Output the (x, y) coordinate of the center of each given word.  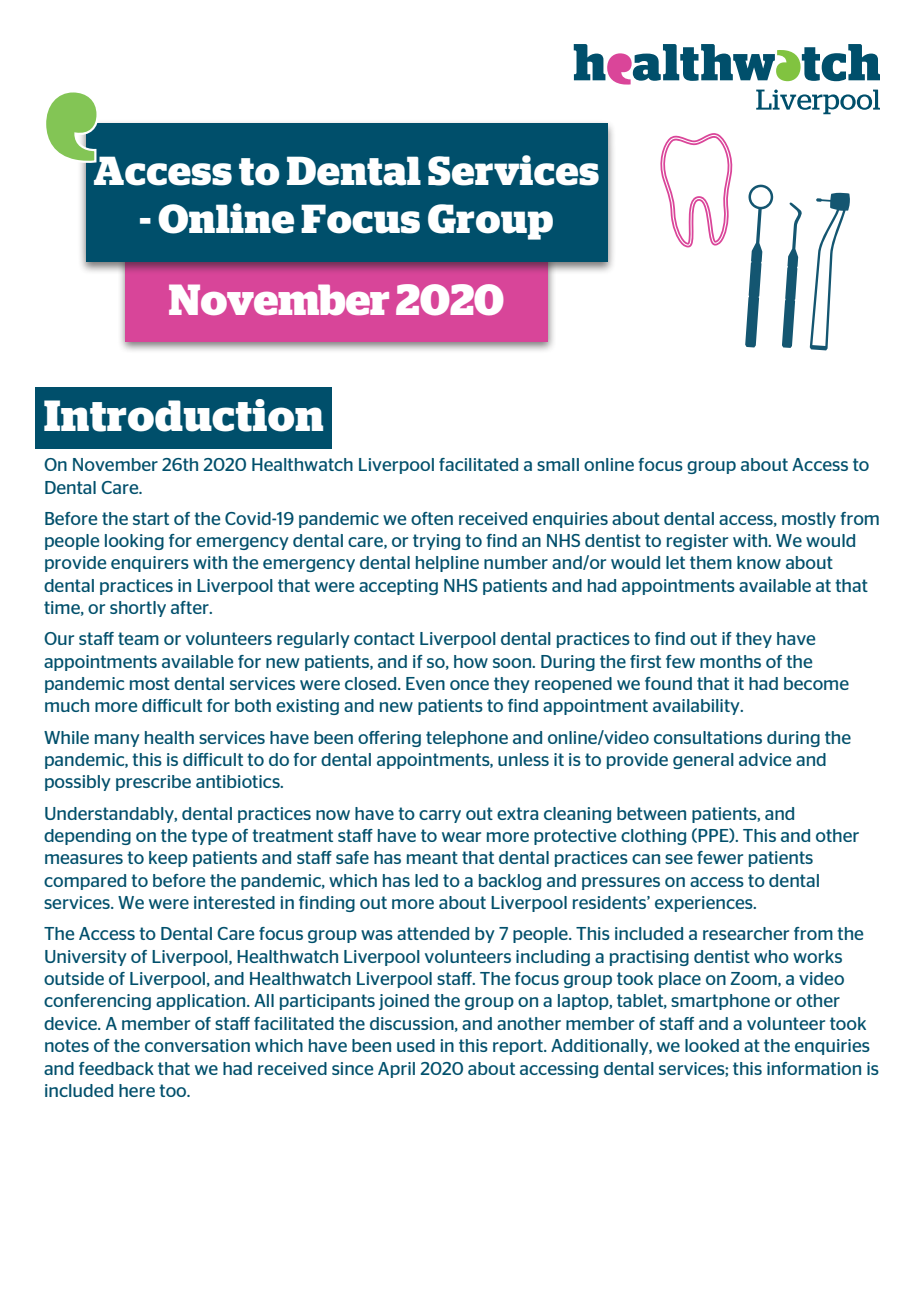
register (697, 542)
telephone (467, 739)
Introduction (183, 415)
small (558, 464)
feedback (116, 1068)
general (703, 761)
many (117, 740)
